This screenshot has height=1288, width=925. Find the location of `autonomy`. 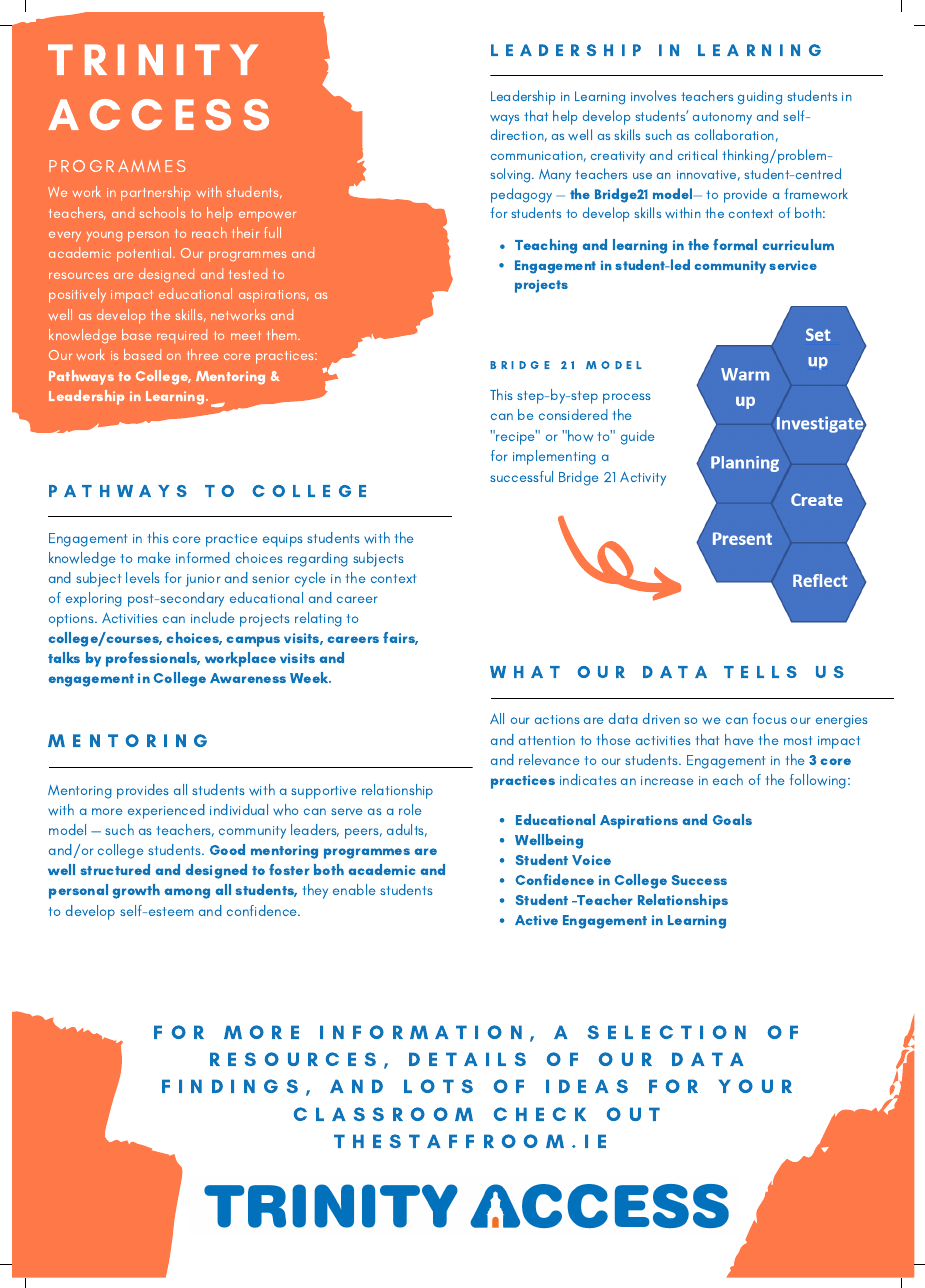

autonomy is located at coordinates (722, 118).
